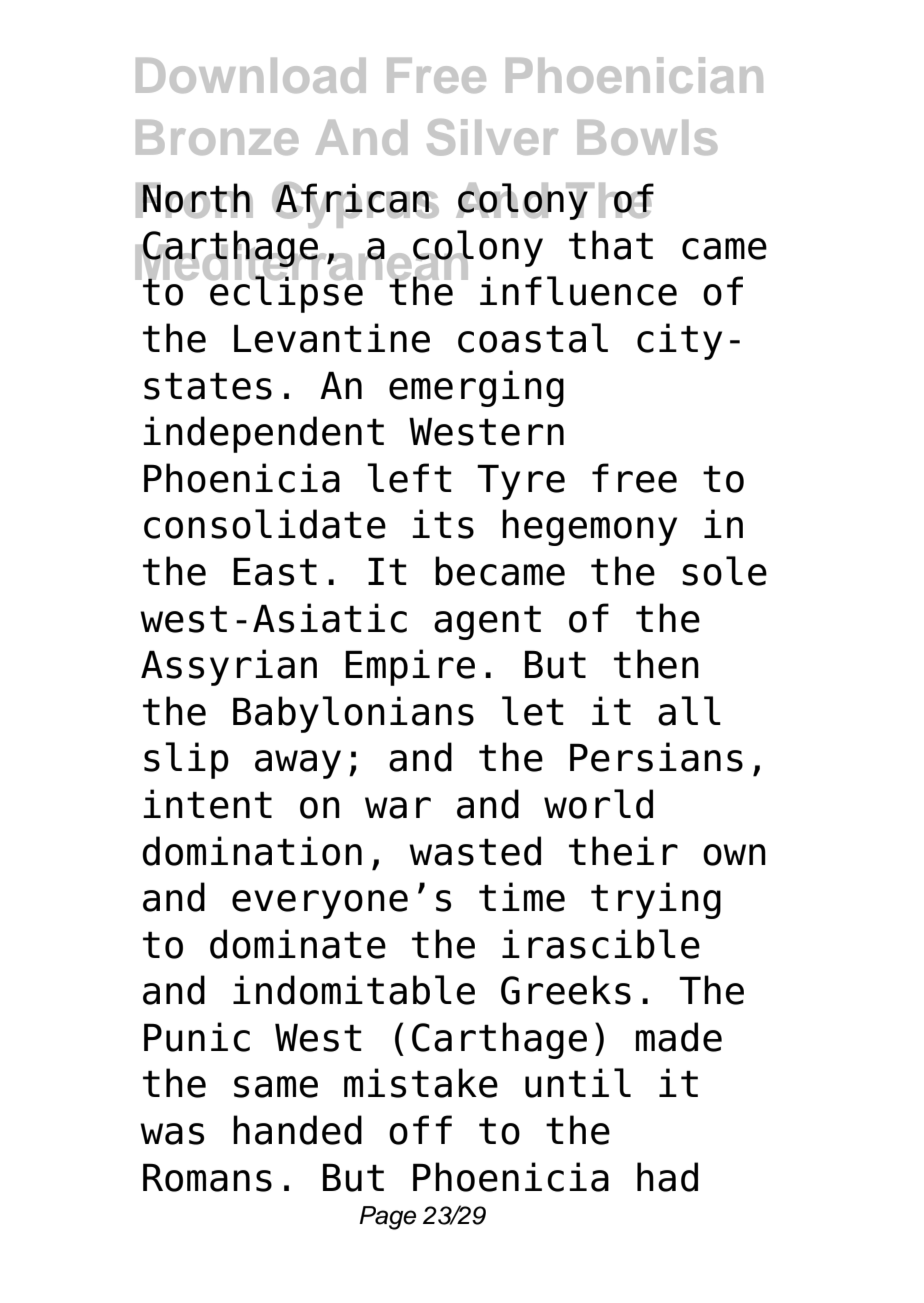 The width and height of the screenshot is (924, 1303). Describe the element at coordinates (207, 1177) in the screenshot. I see `Romans` at that location.
